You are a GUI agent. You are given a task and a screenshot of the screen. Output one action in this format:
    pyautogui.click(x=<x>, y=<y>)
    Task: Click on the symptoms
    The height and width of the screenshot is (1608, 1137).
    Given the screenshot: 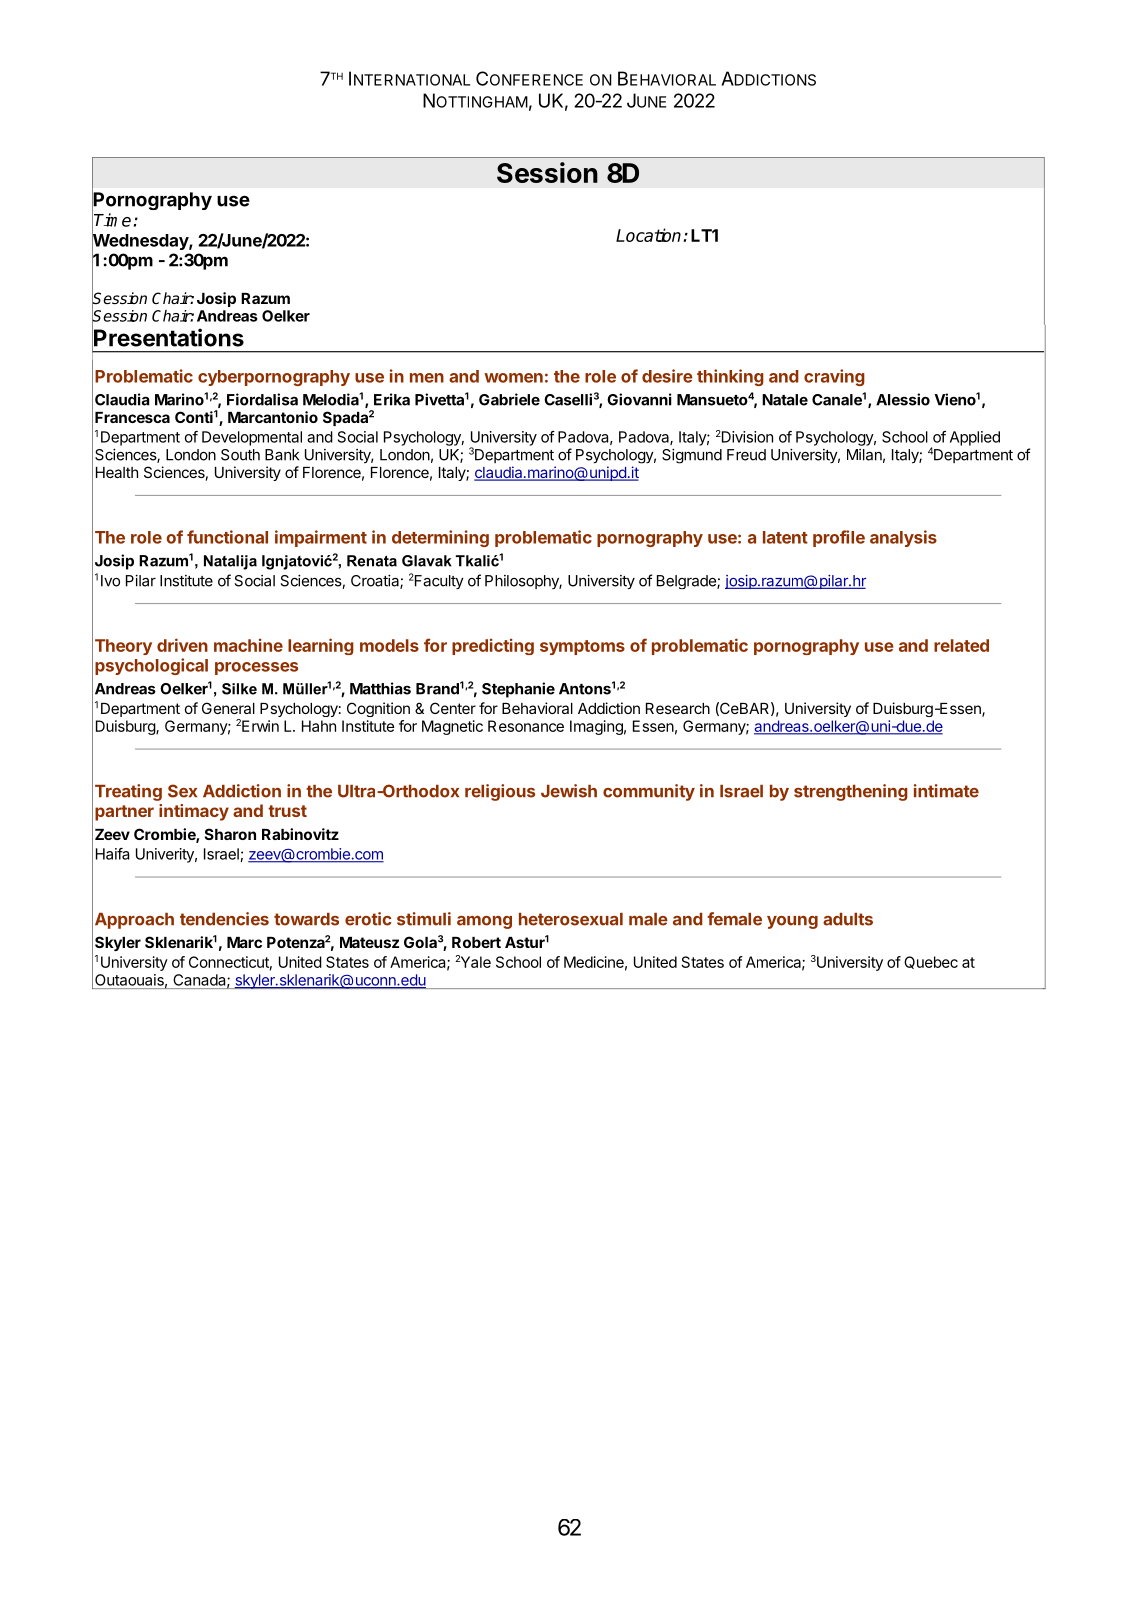 What is the action you would take?
    pyautogui.click(x=582, y=647)
